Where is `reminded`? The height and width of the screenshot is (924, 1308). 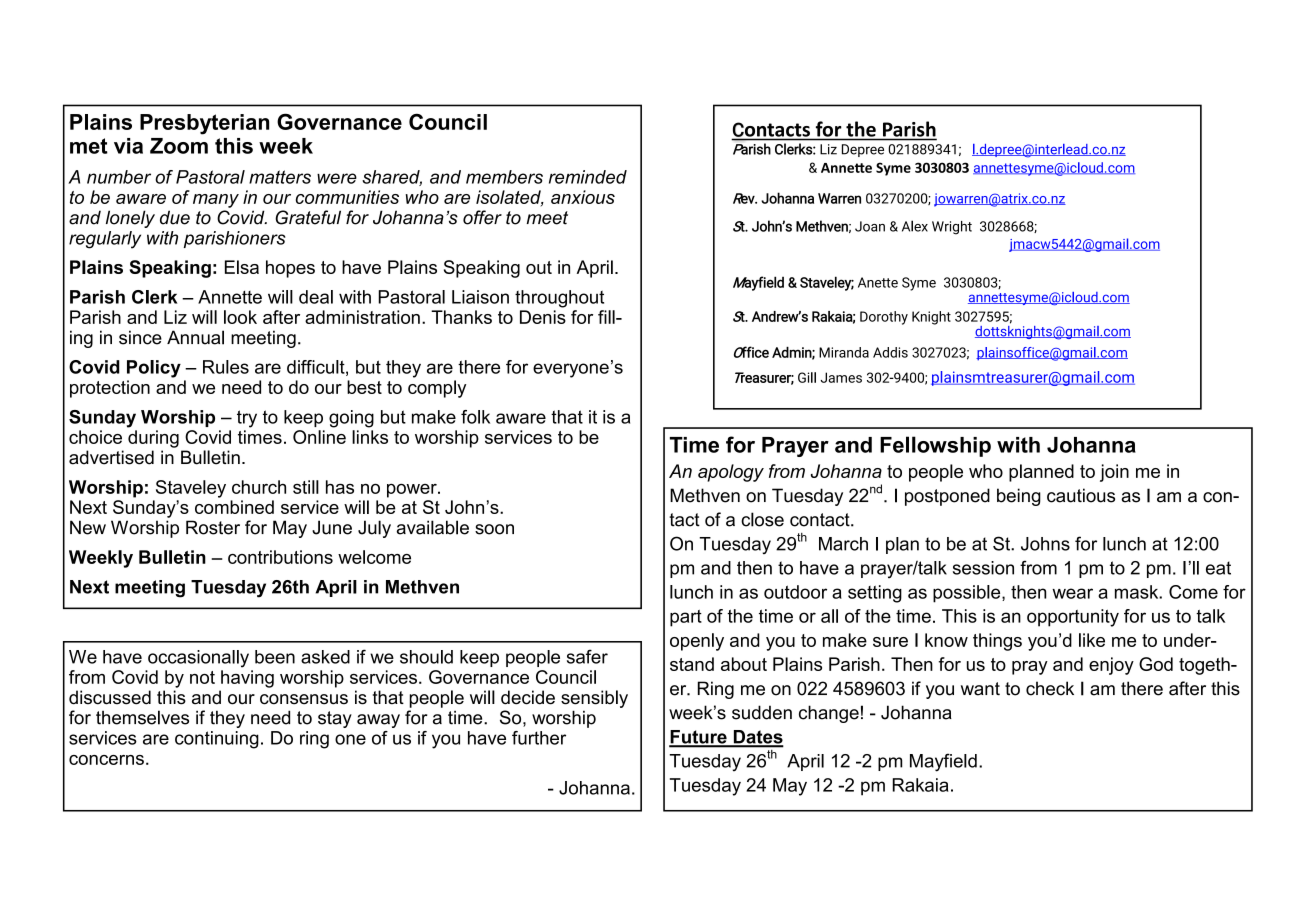
reminded is located at coordinates (588, 177).
